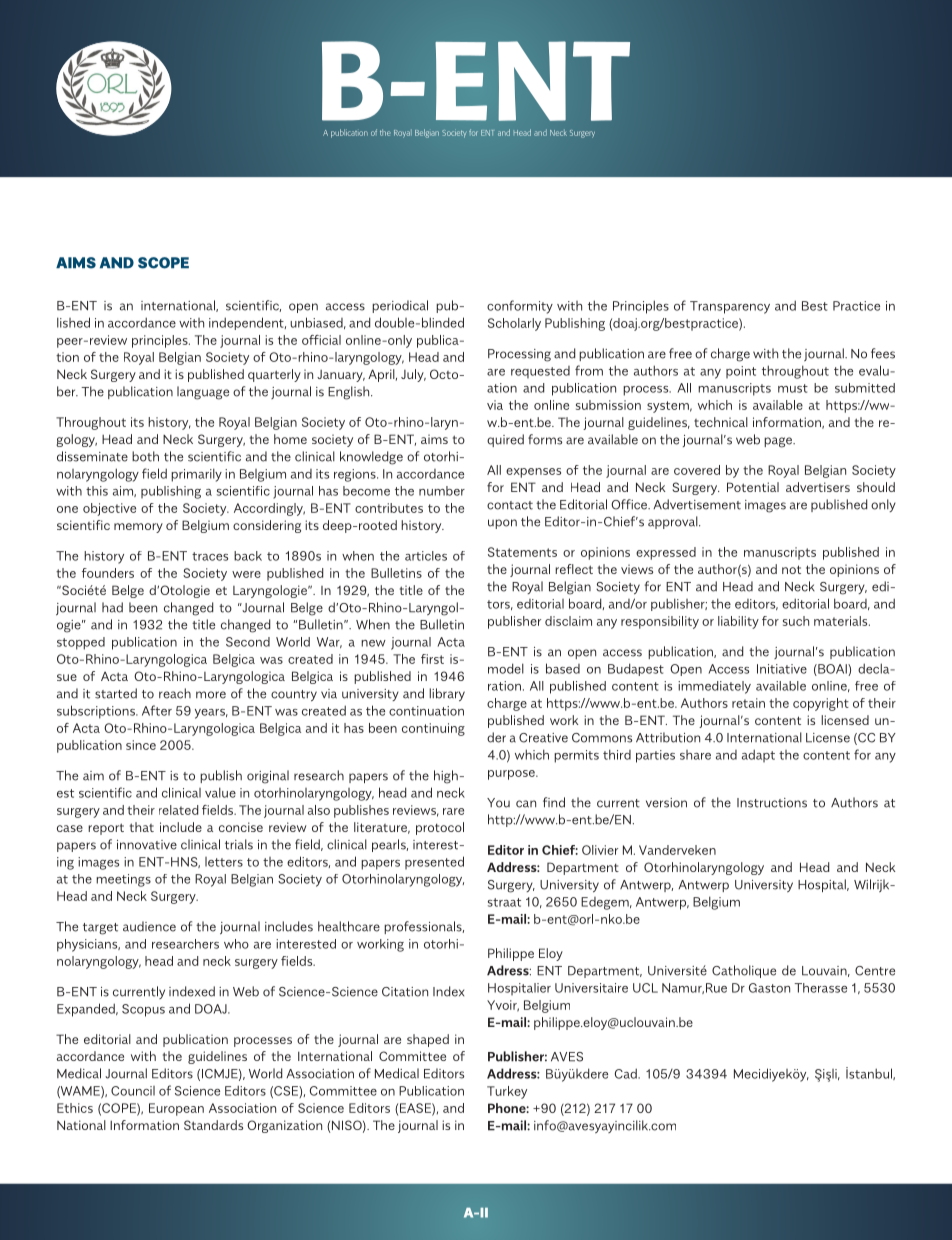 The image size is (952, 1240). I want to click on continuing, so click(433, 729).
